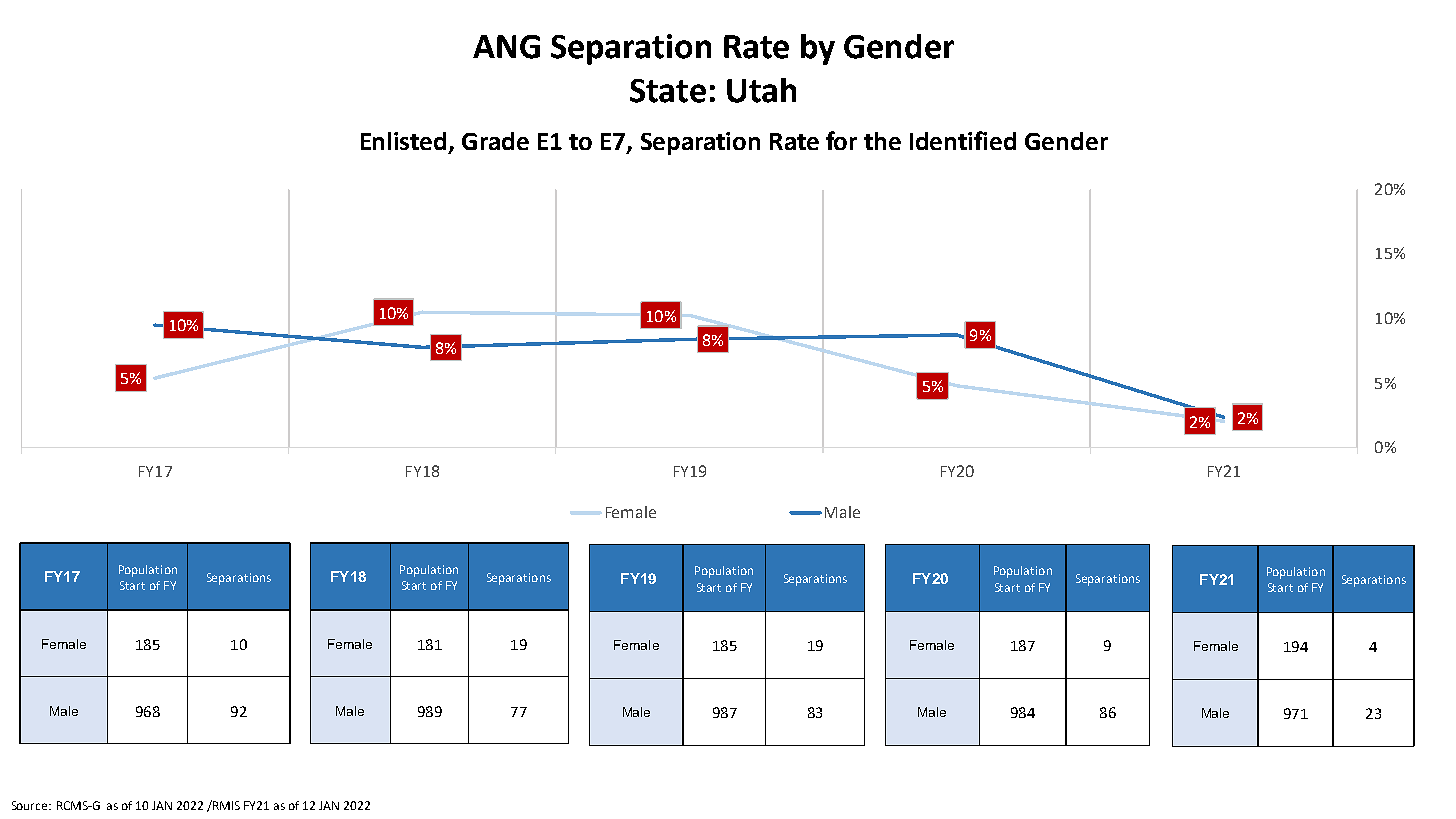 This screenshot has width=1456, height=819. Describe the element at coordinates (668, 91) in the screenshot. I see `State` at that location.
